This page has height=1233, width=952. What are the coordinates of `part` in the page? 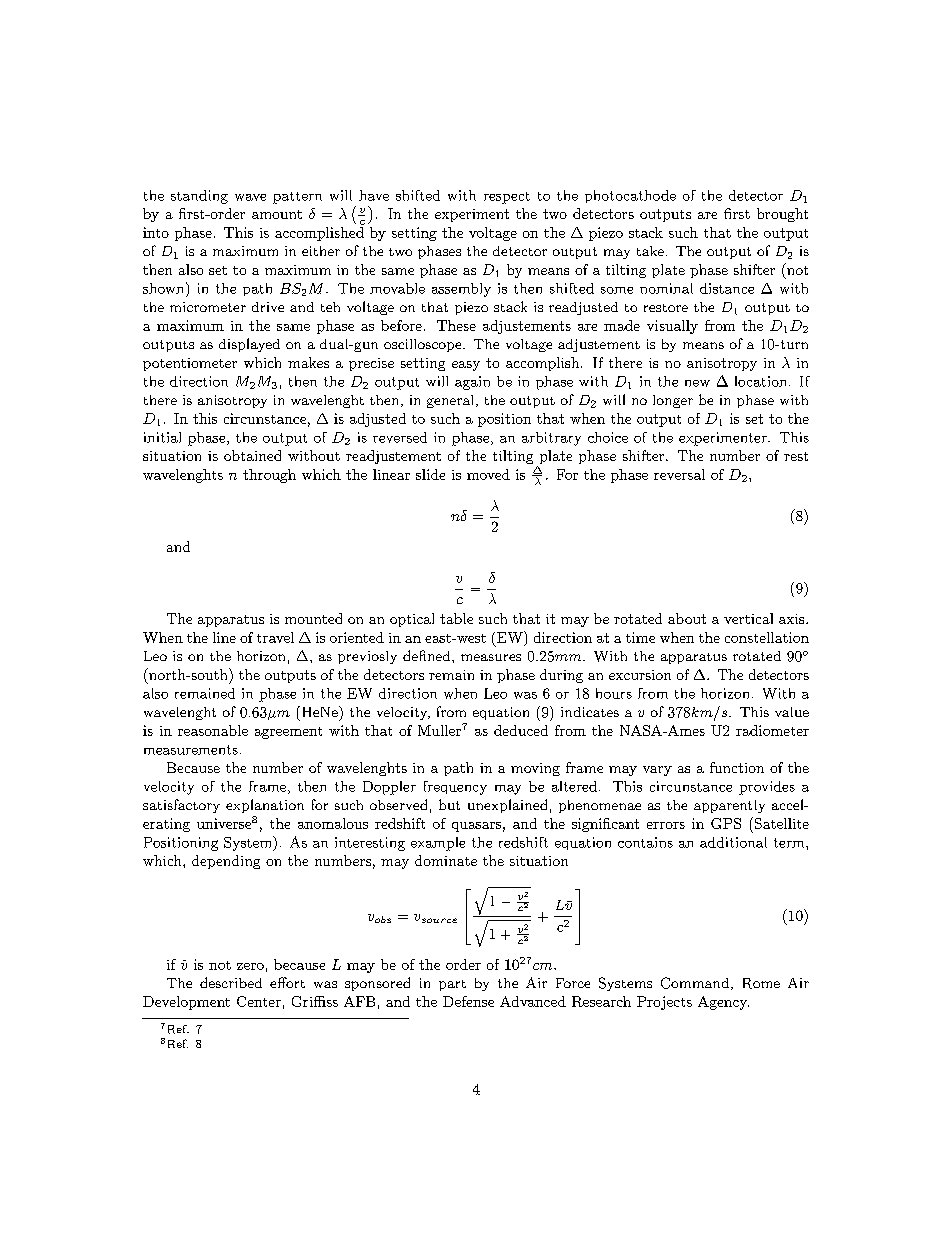 It's located at (452, 985).
